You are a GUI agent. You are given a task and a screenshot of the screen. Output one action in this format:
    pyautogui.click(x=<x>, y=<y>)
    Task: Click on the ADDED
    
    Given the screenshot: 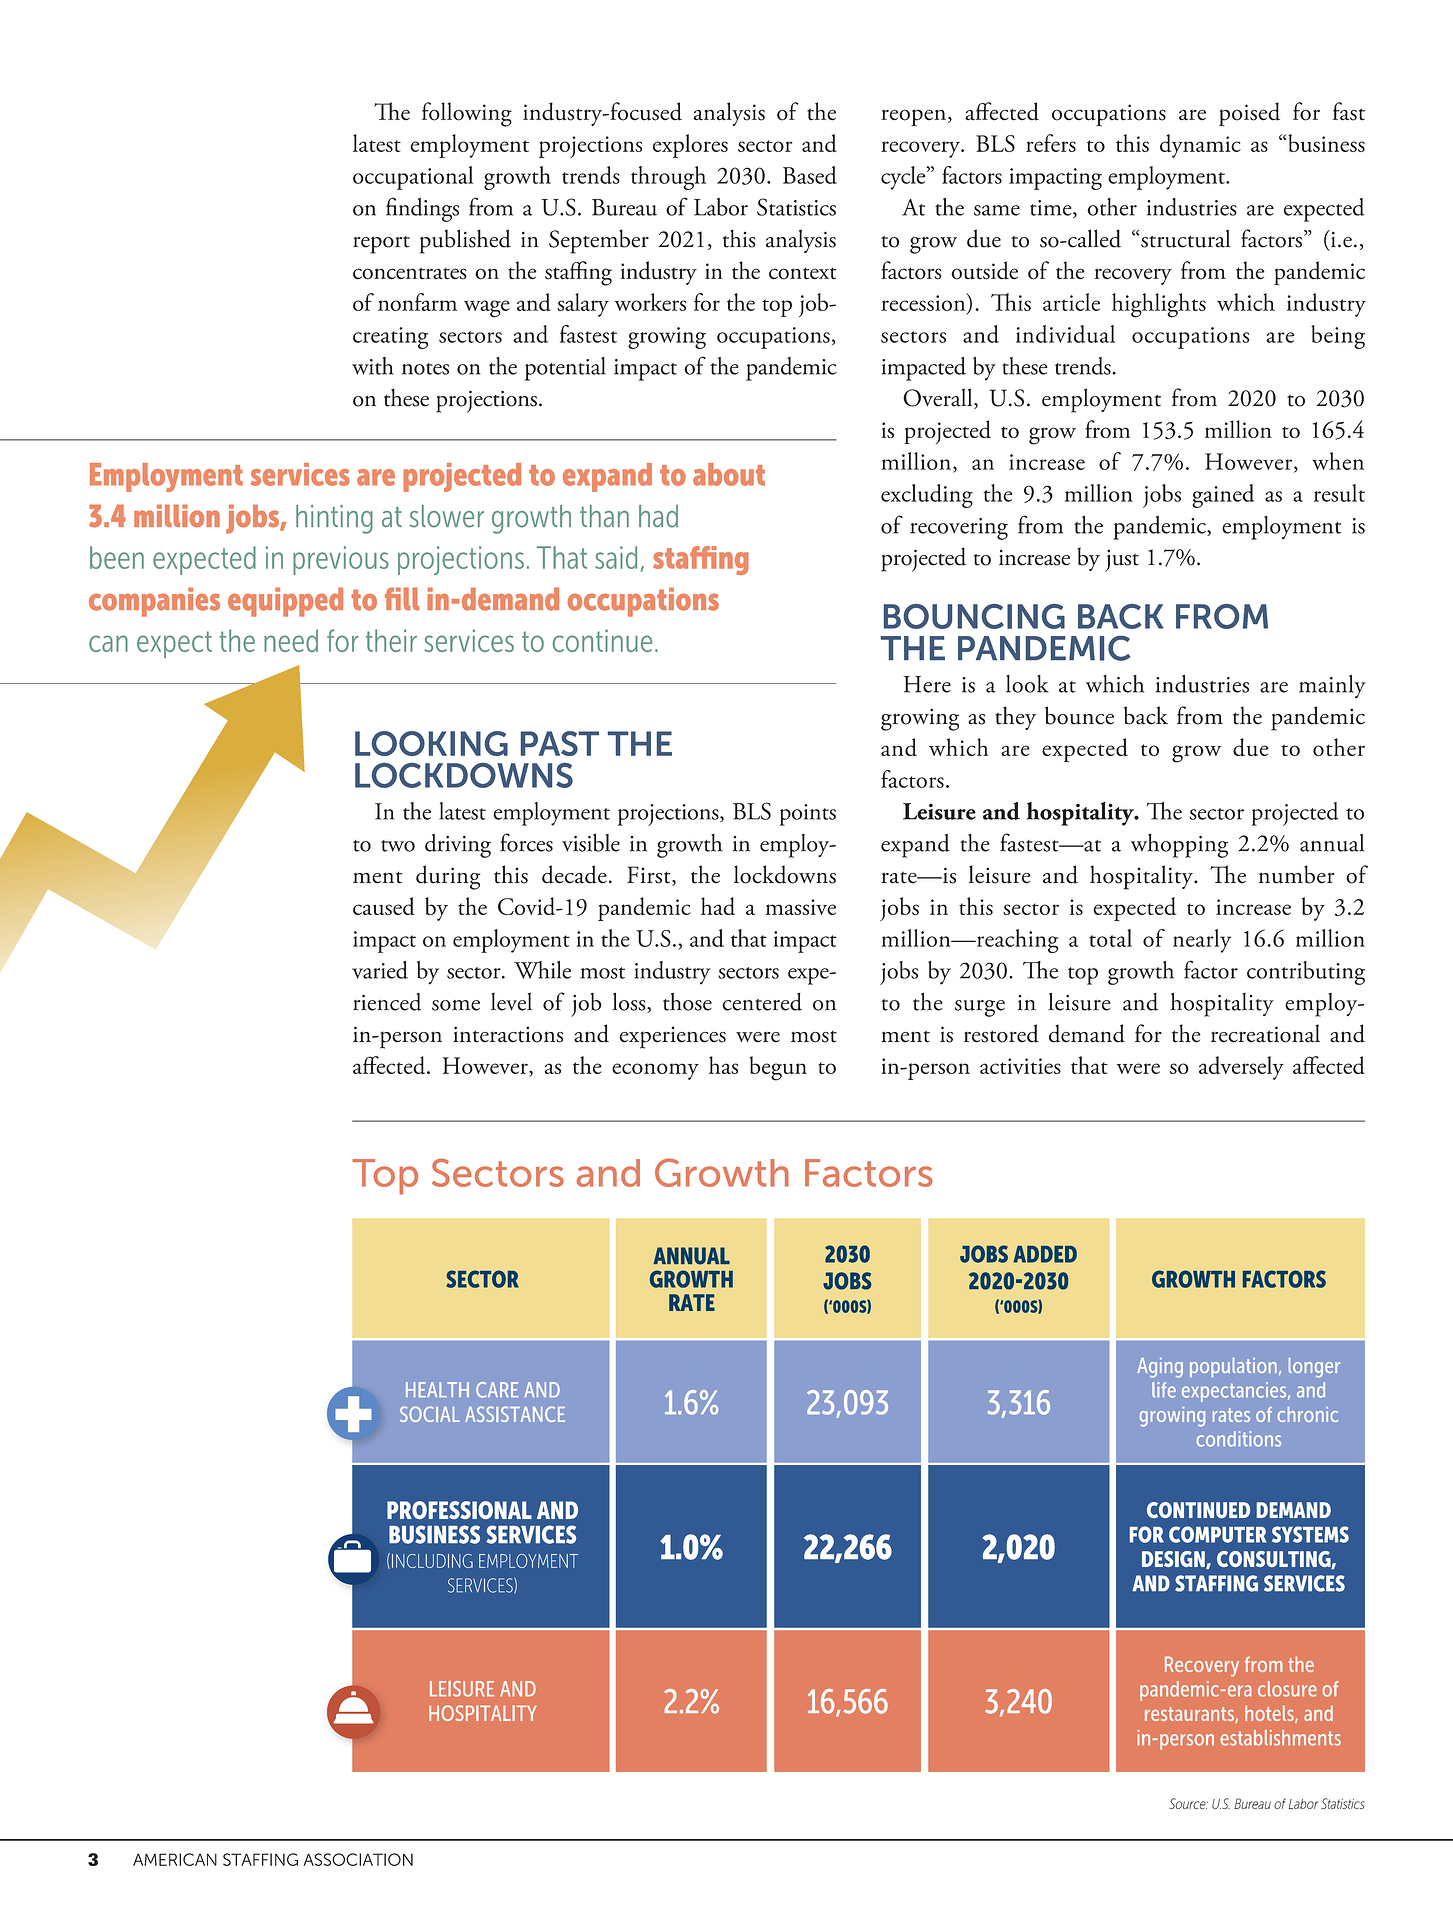 What is the action you would take?
    pyautogui.click(x=1045, y=1254)
